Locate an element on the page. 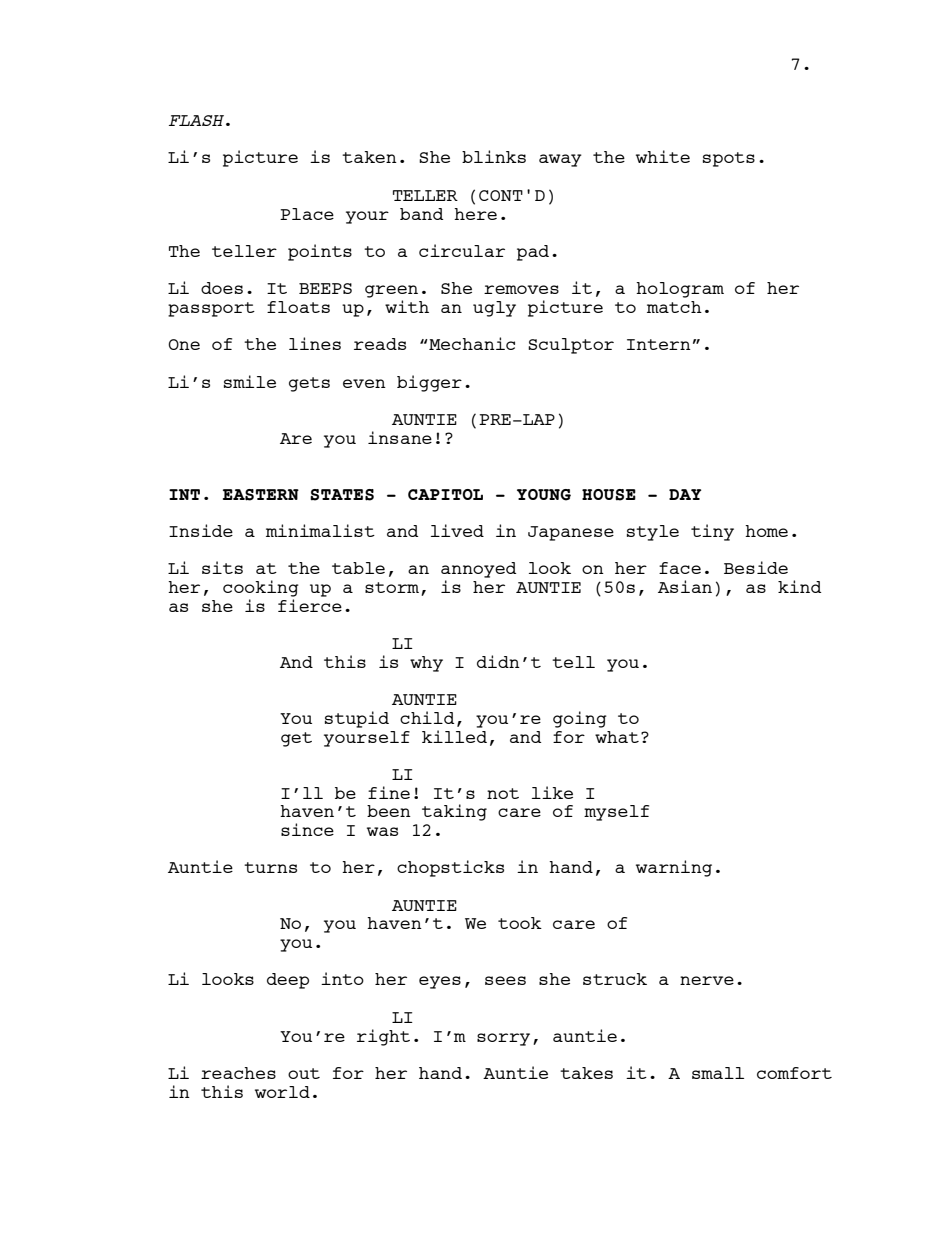  killed is located at coordinates (454, 736).
